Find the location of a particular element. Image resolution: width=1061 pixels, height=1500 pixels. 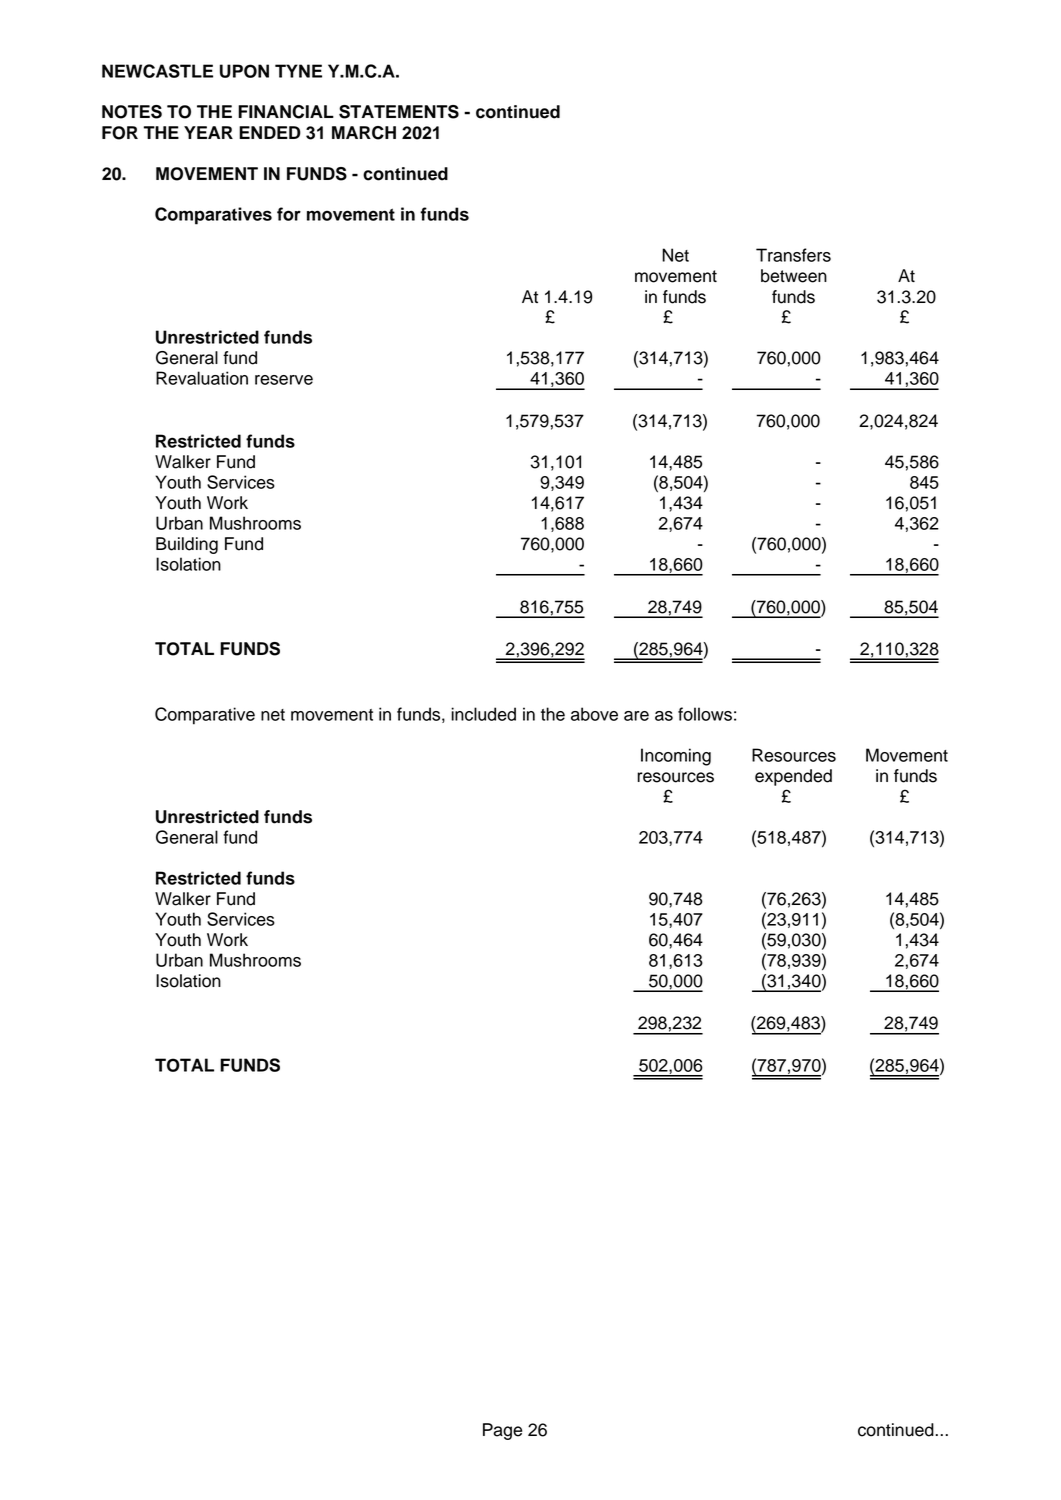

Incoming is located at coordinates (676, 757).
